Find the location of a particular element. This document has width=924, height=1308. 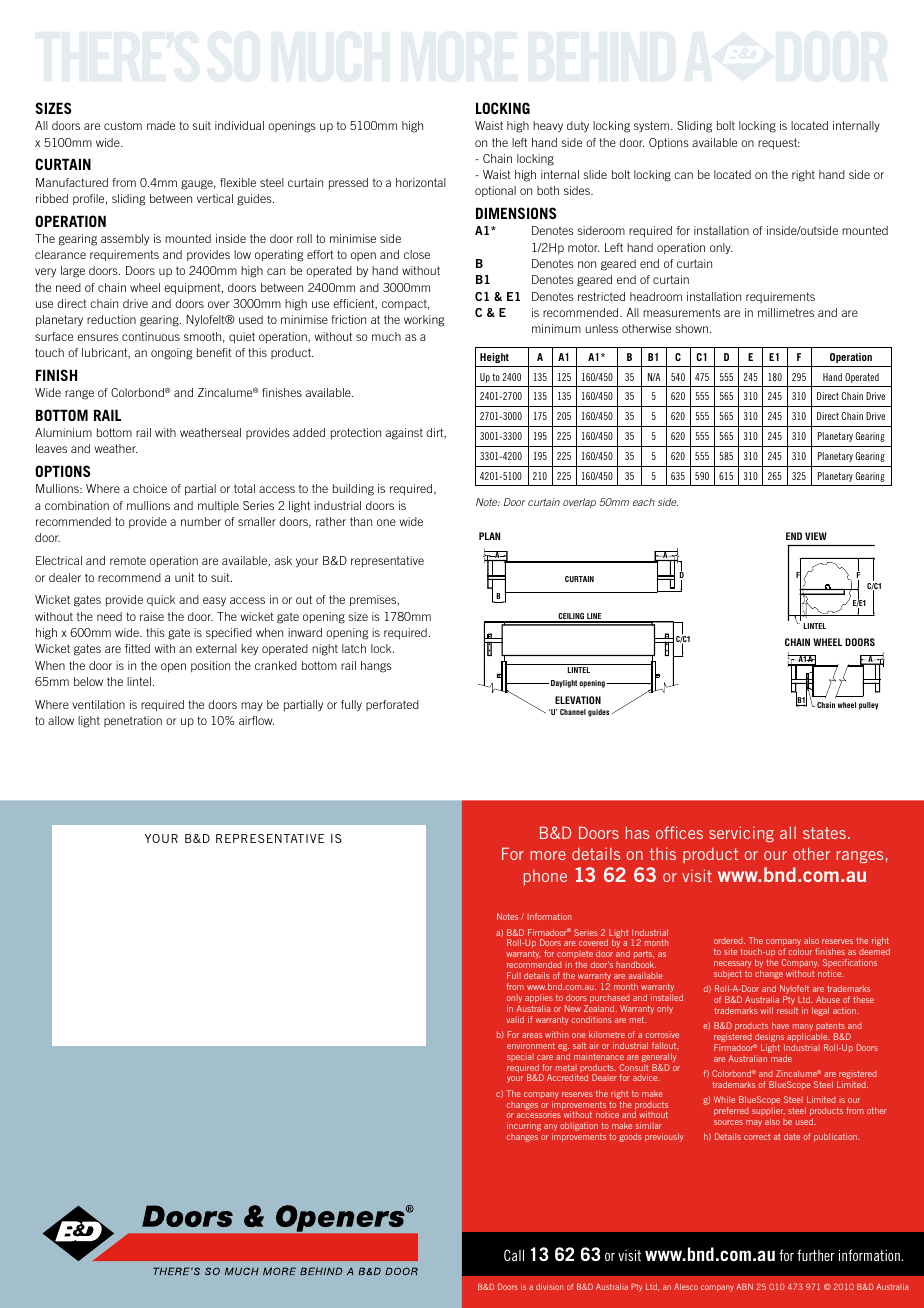

horizontal is located at coordinates (421, 182).
